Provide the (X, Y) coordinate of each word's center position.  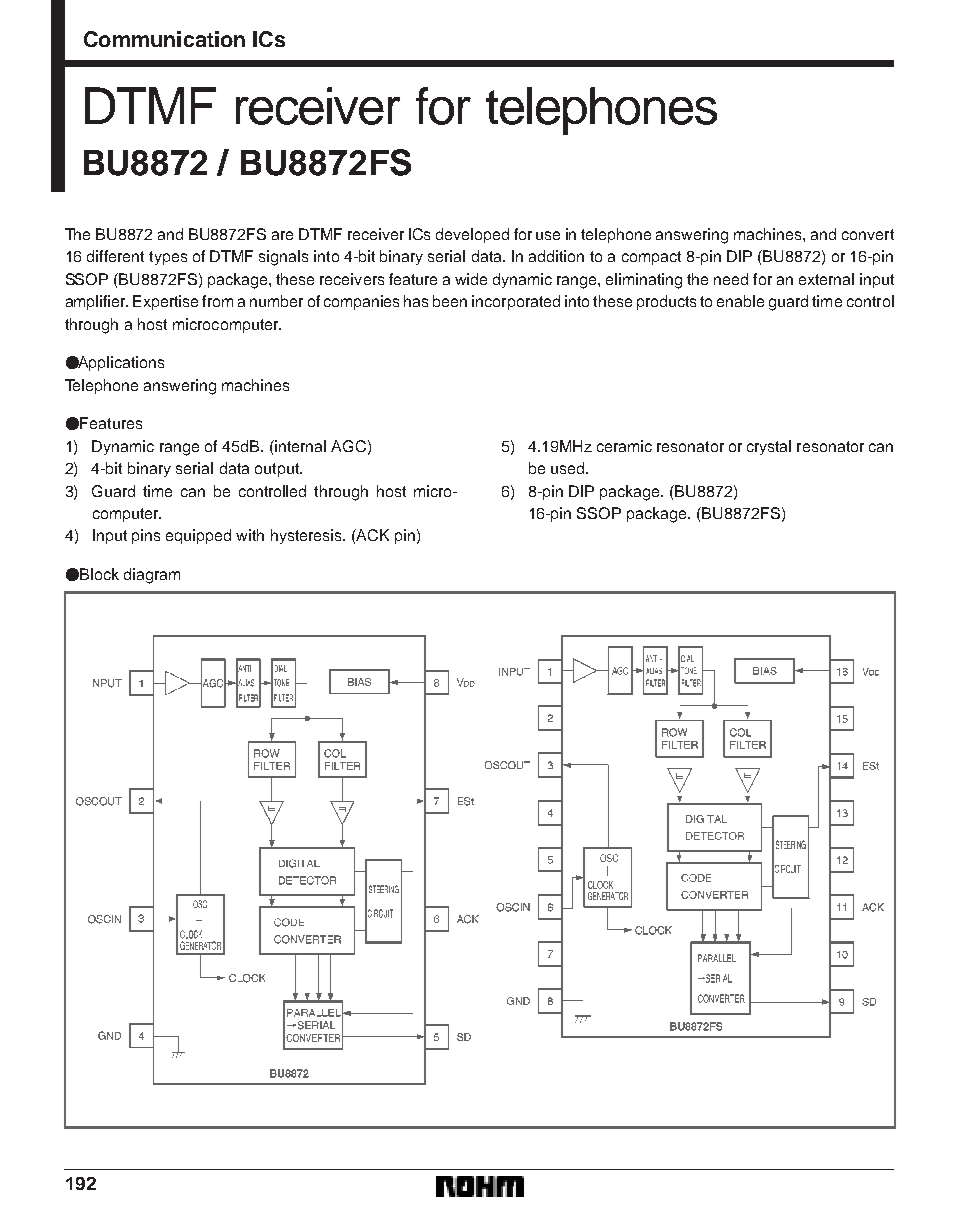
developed (472, 235)
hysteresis (307, 536)
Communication (164, 39)
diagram (152, 576)
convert (868, 234)
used (569, 468)
